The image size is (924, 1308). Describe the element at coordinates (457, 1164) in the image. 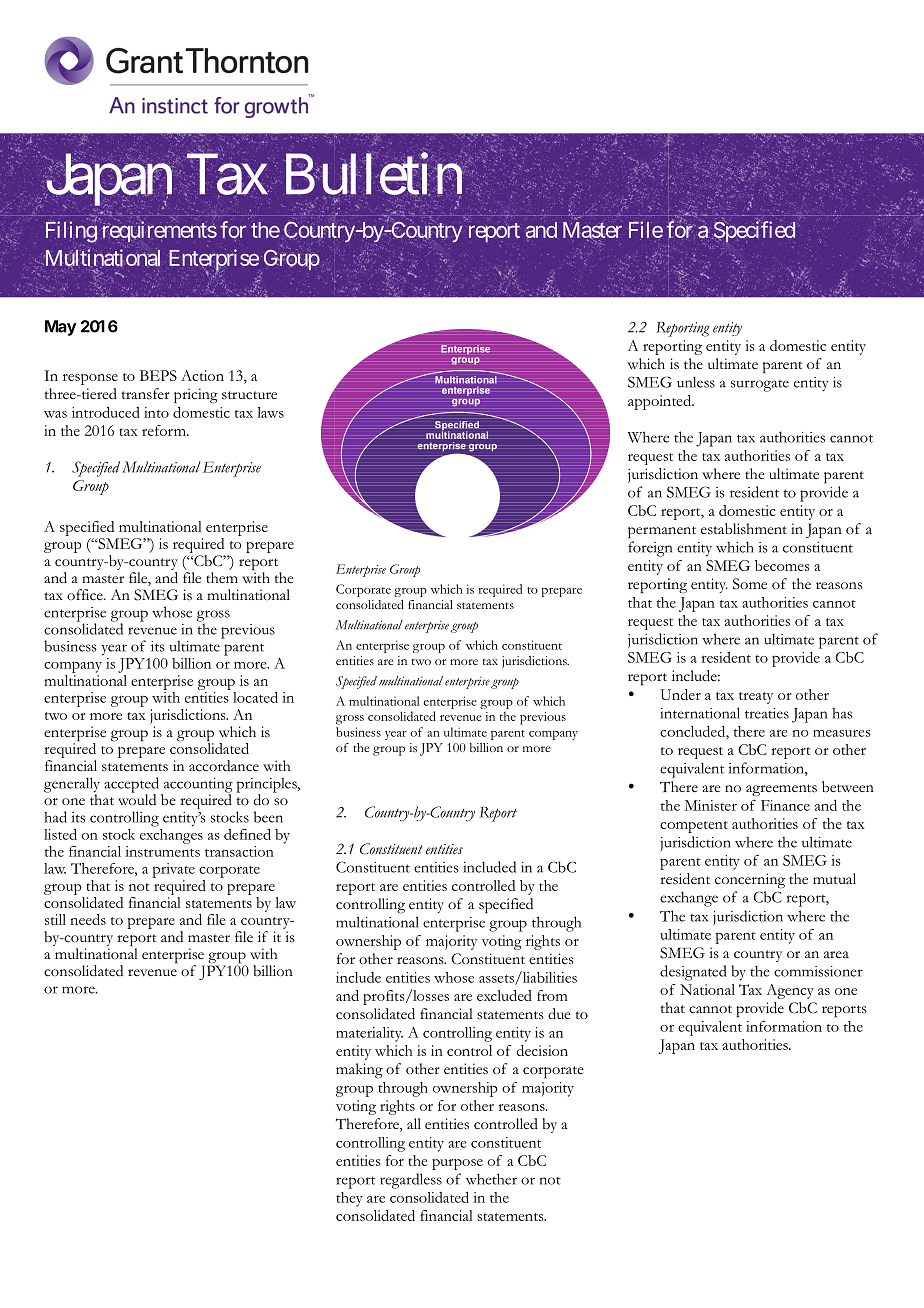

I see `purpose` at that location.
